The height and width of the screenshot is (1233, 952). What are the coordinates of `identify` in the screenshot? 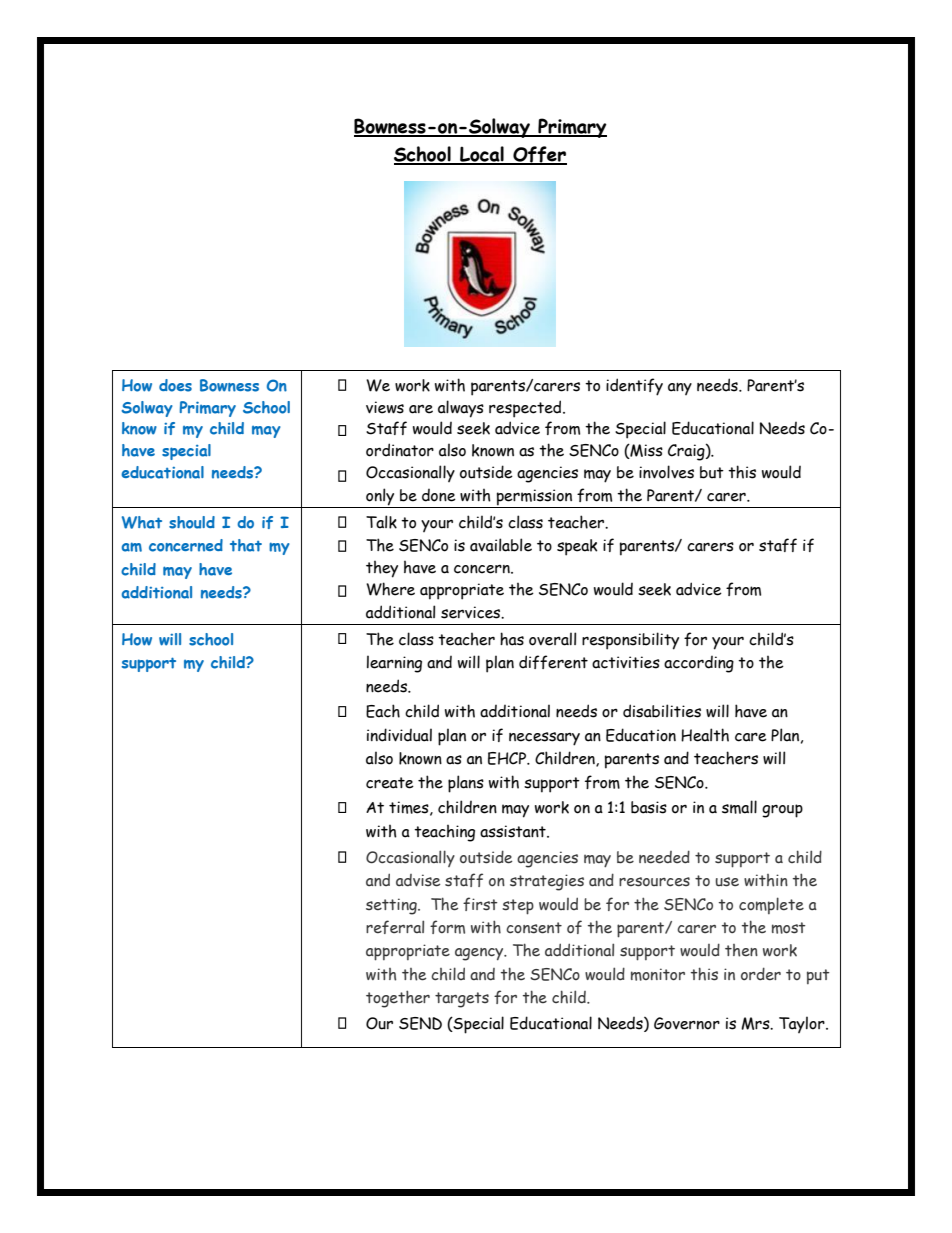 It's located at (634, 387).
